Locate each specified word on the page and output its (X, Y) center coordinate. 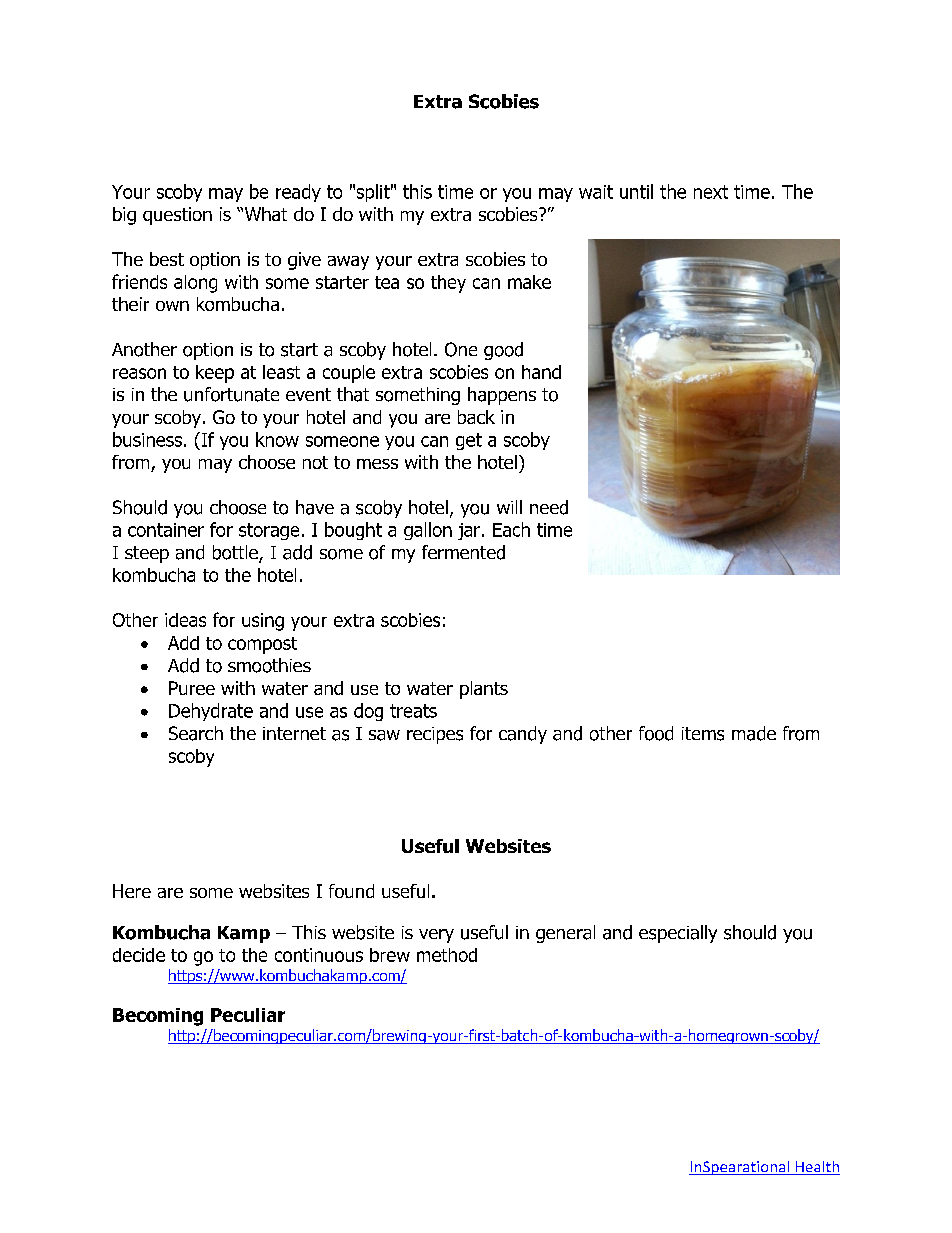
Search (196, 733)
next (711, 192)
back (476, 417)
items (703, 734)
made (754, 733)
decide (139, 955)
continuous (319, 955)
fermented (463, 552)
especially (678, 934)
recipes (435, 735)
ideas (185, 620)
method (447, 955)
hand (541, 372)
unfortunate (231, 394)
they (448, 284)
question (177, 216)
